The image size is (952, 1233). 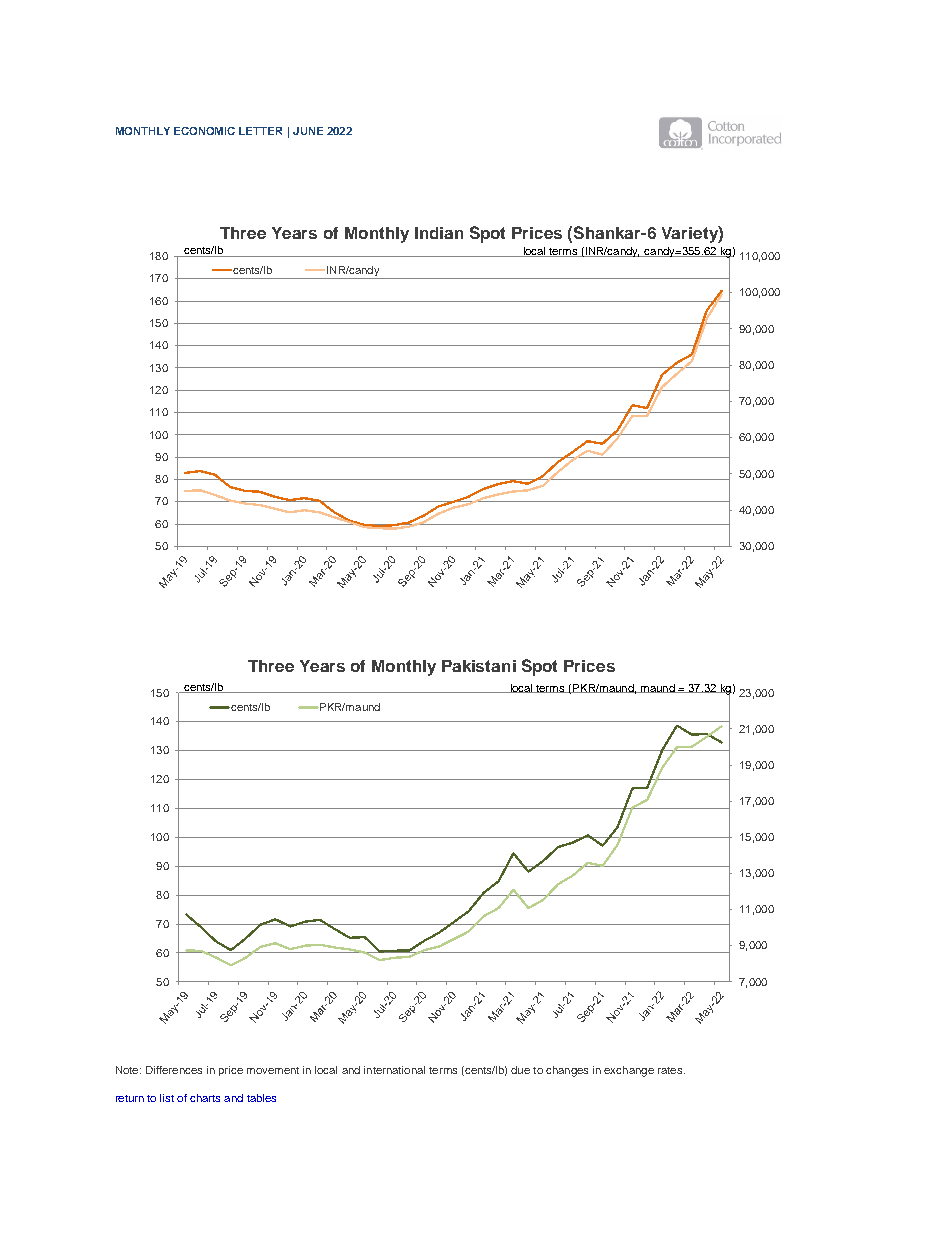 I want to click on changes, so click(x=567, y=1071).
